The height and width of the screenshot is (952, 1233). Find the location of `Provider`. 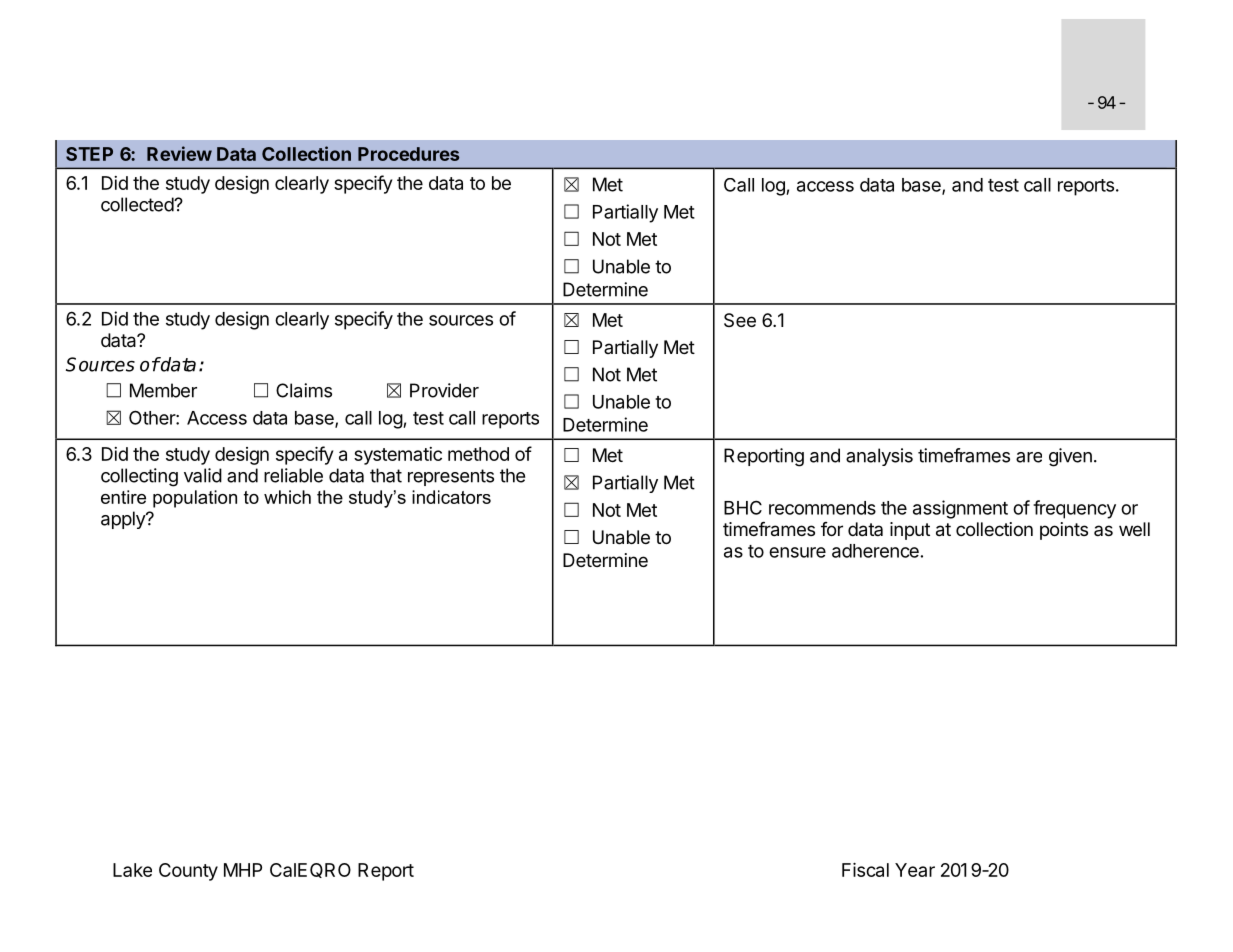

Provider is located at coordinates (444, 390).
